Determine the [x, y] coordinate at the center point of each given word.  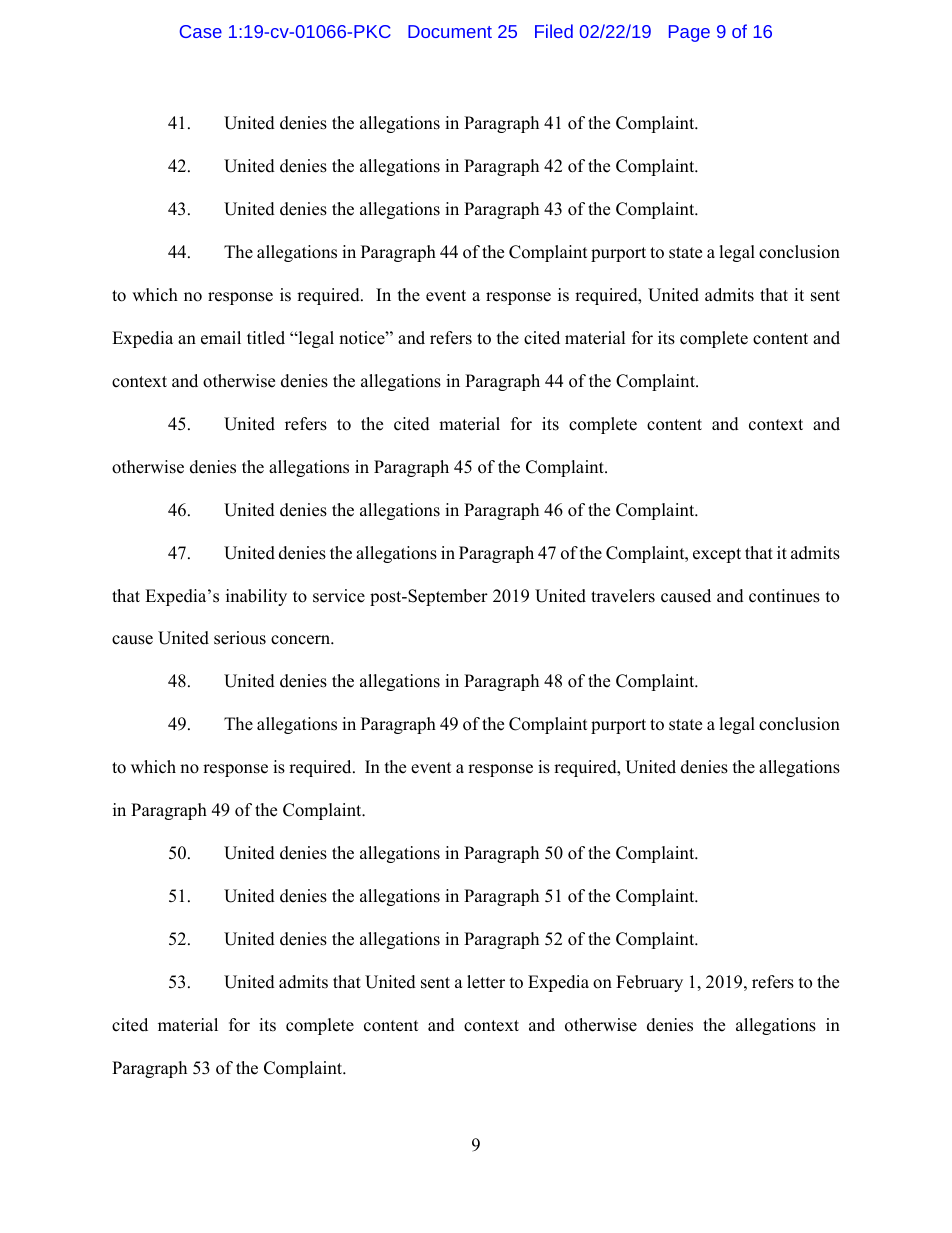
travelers [623, 596]
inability [256, 597]
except [717, 555]
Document [450, 31]
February [649, 983]
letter [486, 982]
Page [689, 33]
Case [201, 31]
